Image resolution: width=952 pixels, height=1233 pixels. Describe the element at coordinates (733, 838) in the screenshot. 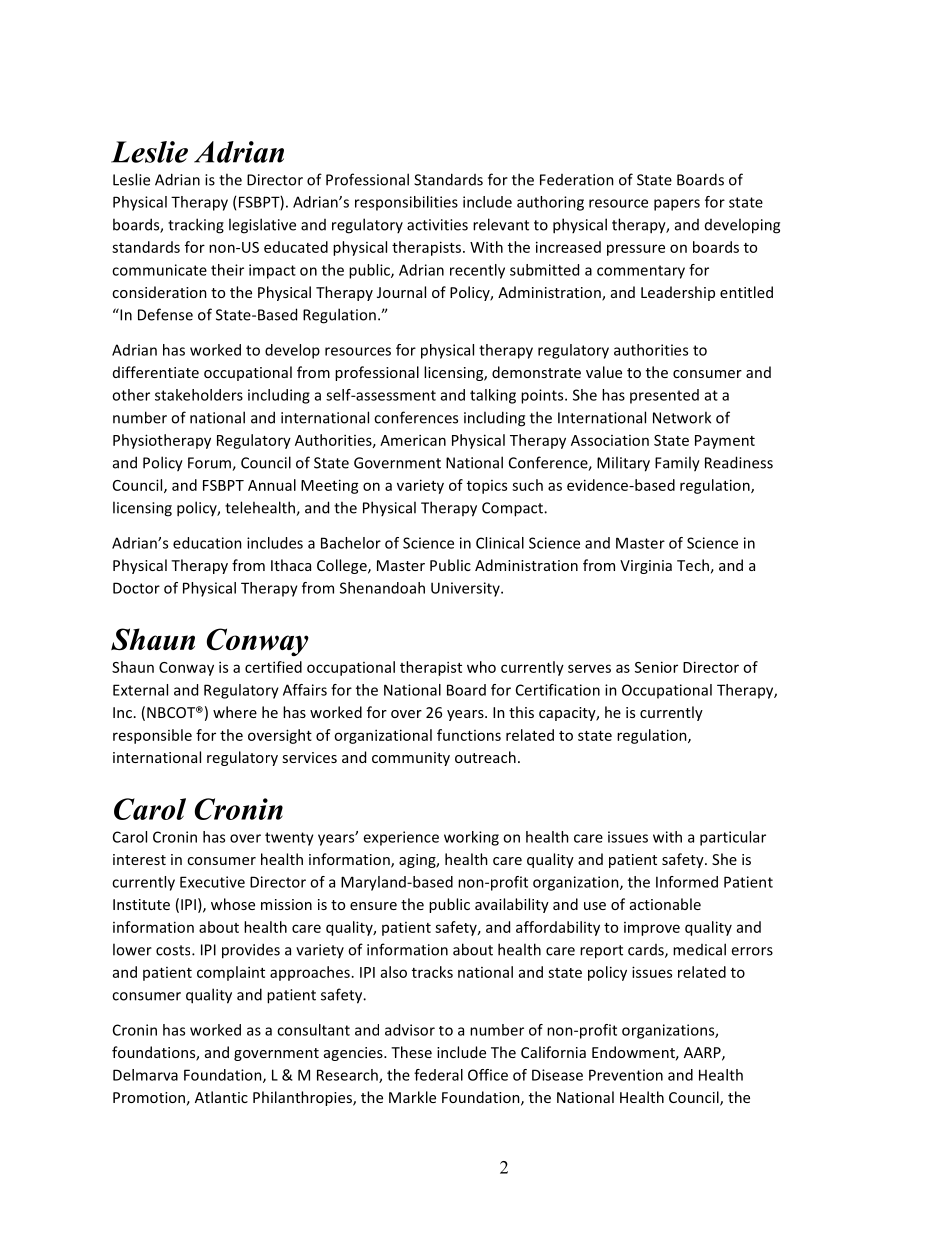

I see `particular` at that location.
